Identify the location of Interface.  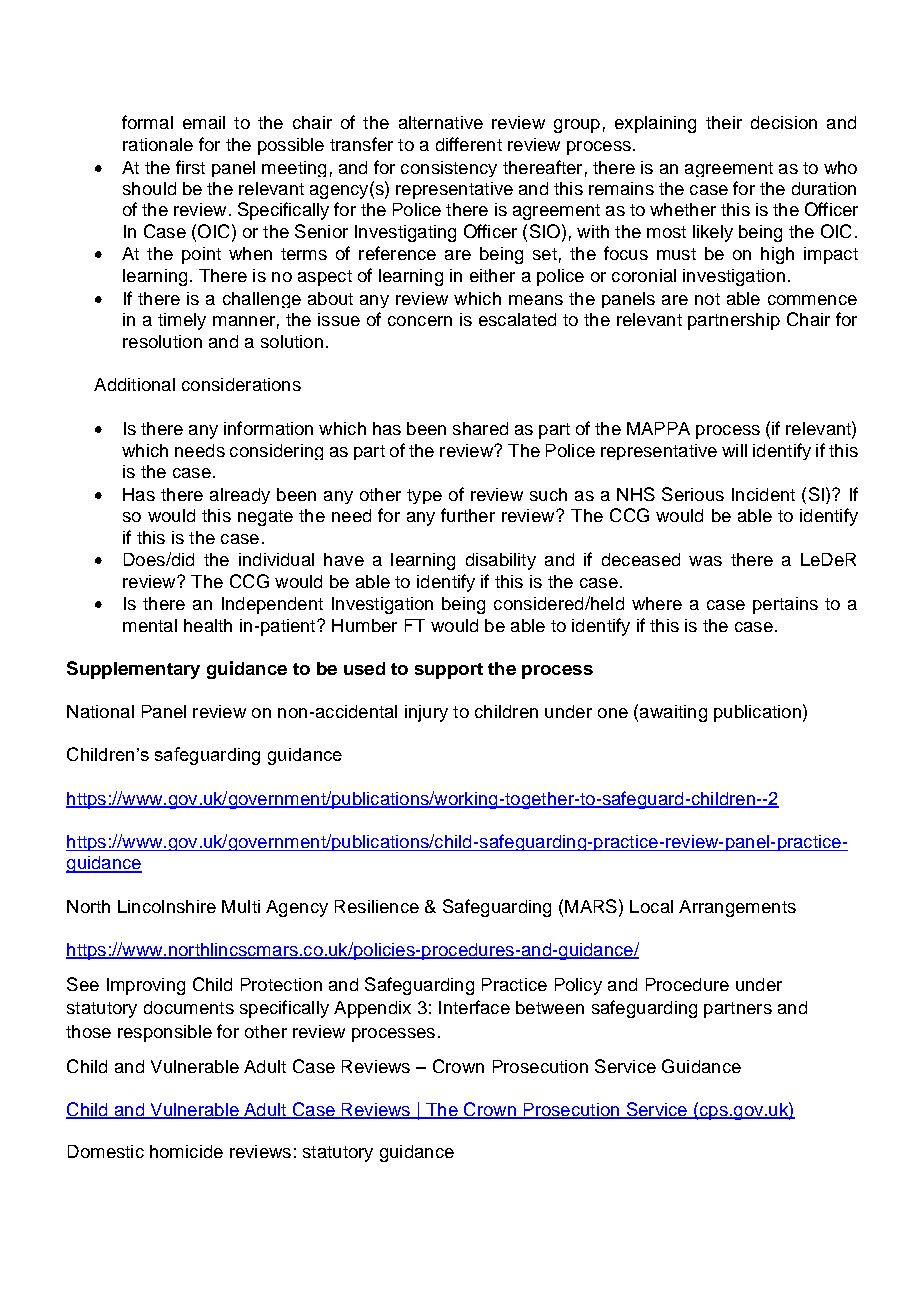
(474, 1007).
